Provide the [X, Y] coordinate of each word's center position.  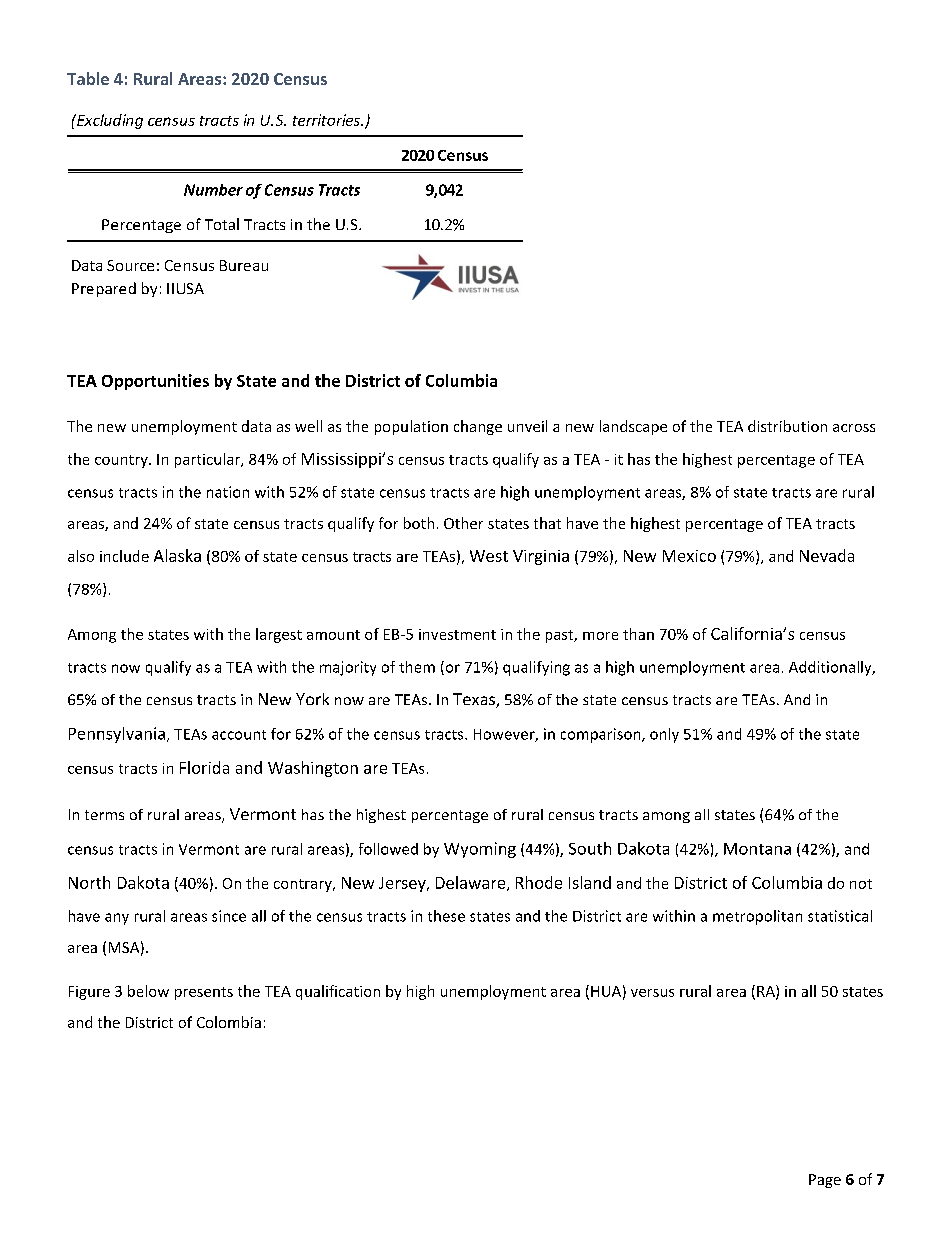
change [478, 427]
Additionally [831, 668]
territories [327, 120]
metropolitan [757, 917]
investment [457, 634]
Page [825, 1181]
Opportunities [155, 382]
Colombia [229, 1022]
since [229, 916]
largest [279, 635]
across [854, 428]
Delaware [472, 883]
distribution [787, 426]
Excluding [109, 121]
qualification [338, 992]
